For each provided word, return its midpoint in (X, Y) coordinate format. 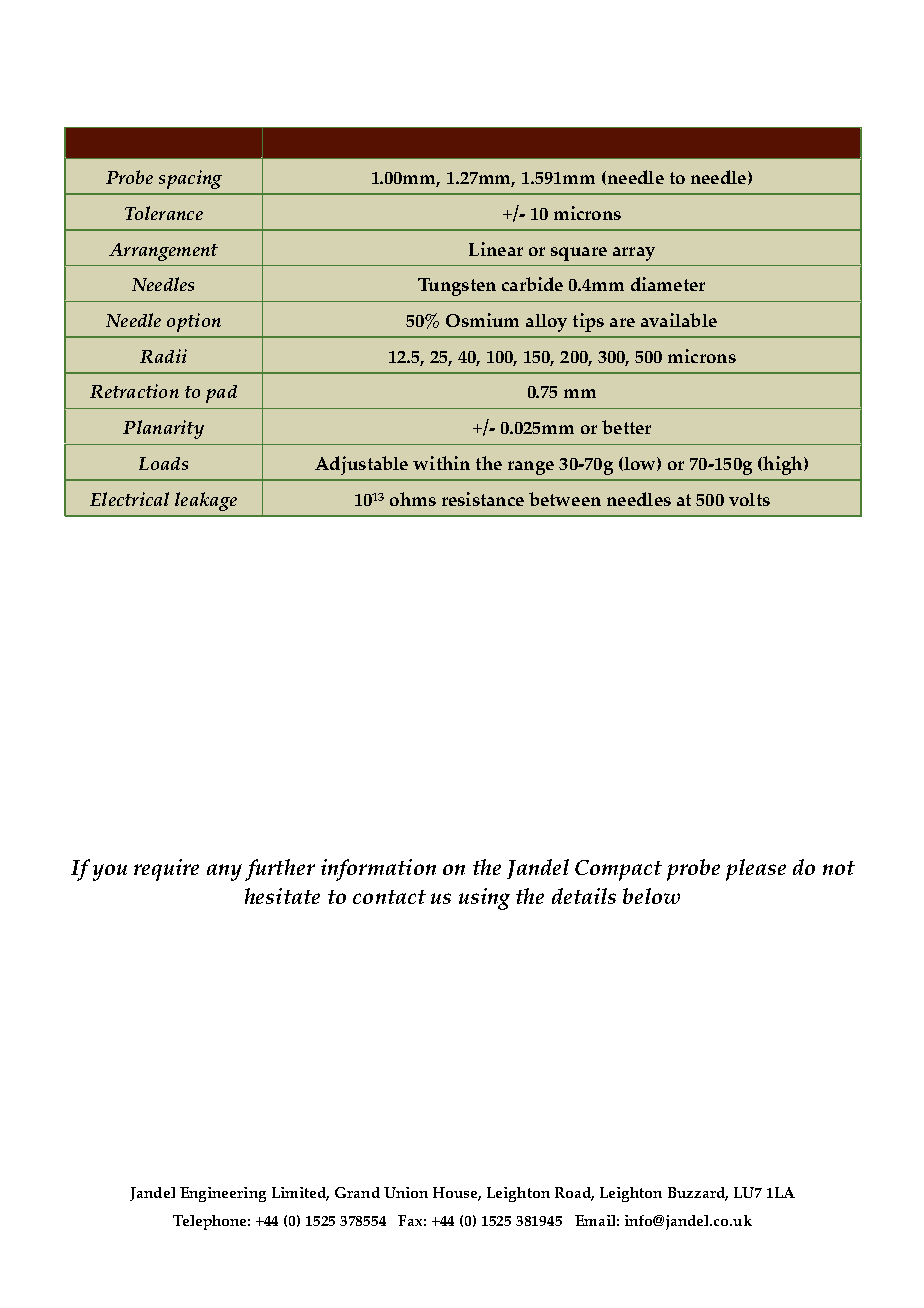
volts (749, 499)
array (634, 254)
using (484, 899)
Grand (357, 1192)
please (756, 870)
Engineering (223, 1194)
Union (406, 1192)
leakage (206, 501)
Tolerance (164, 213)
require (166, 870)
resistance (483, 499)
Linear (496, 249)
